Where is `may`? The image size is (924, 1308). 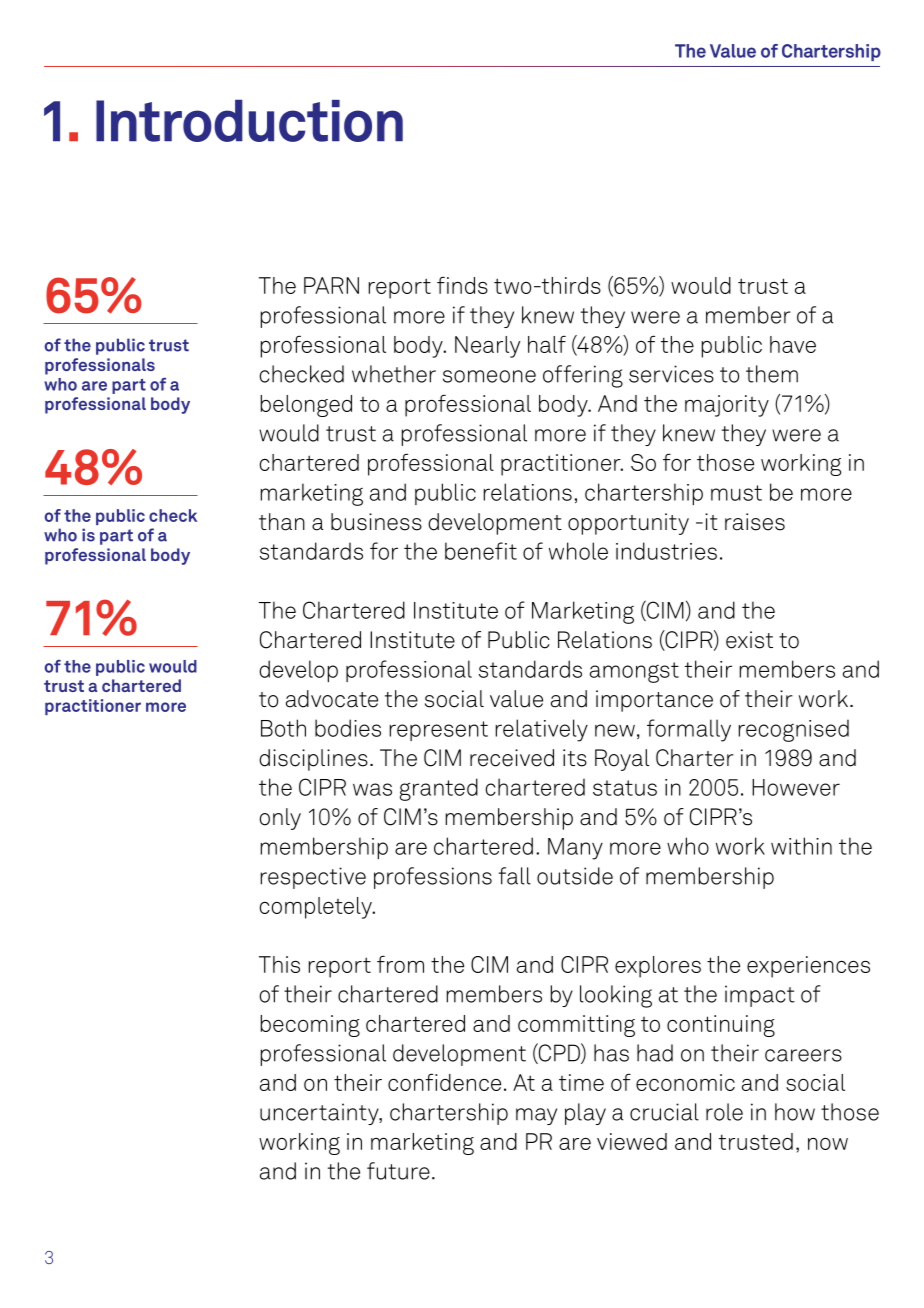
may is located at coordinates (536, 1116).
